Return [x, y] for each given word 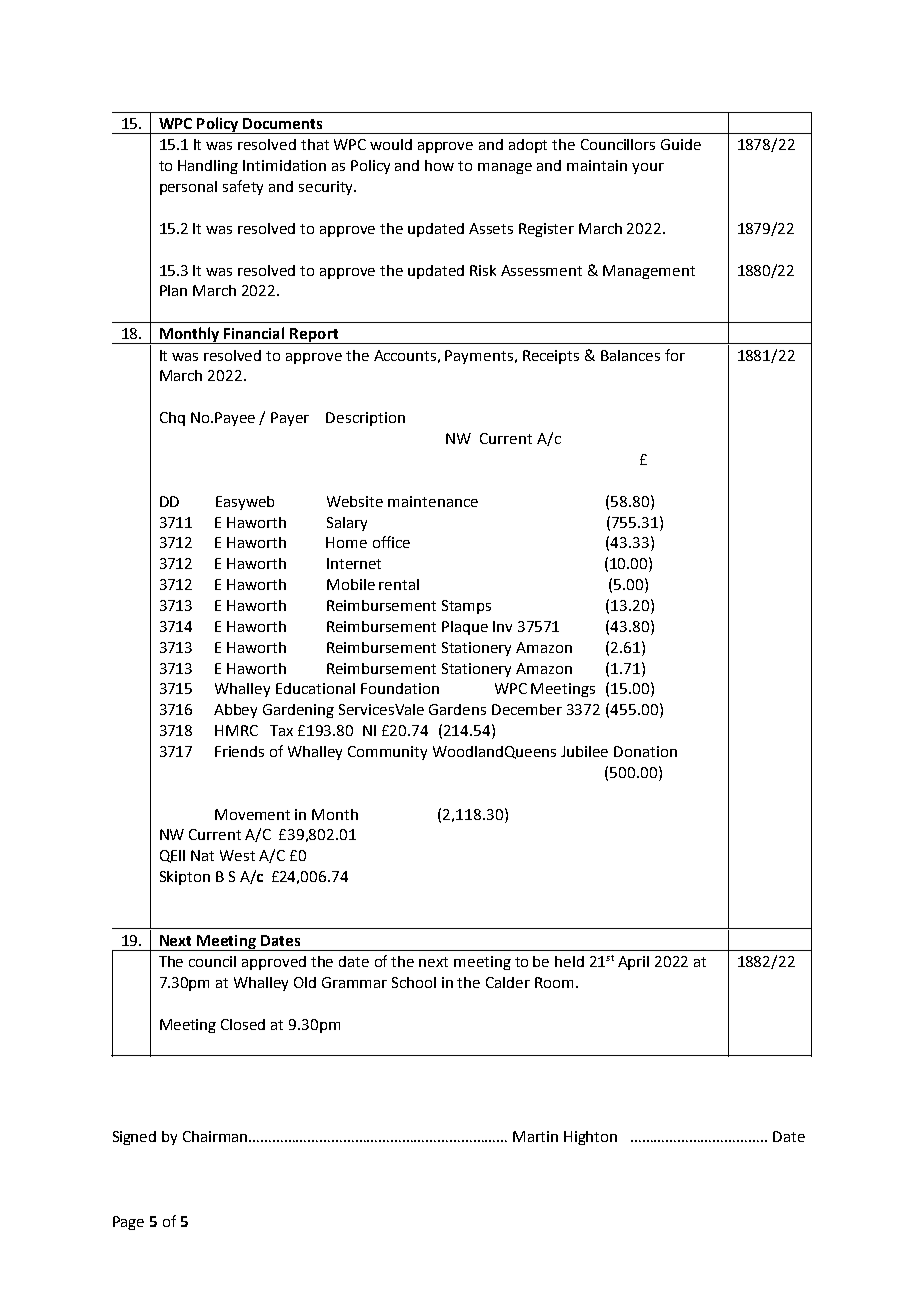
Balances [630, 355]
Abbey [235, 711]
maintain [597, 165]
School [414, 982]
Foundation [400, 688]
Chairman [217, 1136]
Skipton [185, 878]
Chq [172, 419]
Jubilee [584, 751]
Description [365, 419]
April [633, 963]
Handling [208, 167]
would [391, 144]
